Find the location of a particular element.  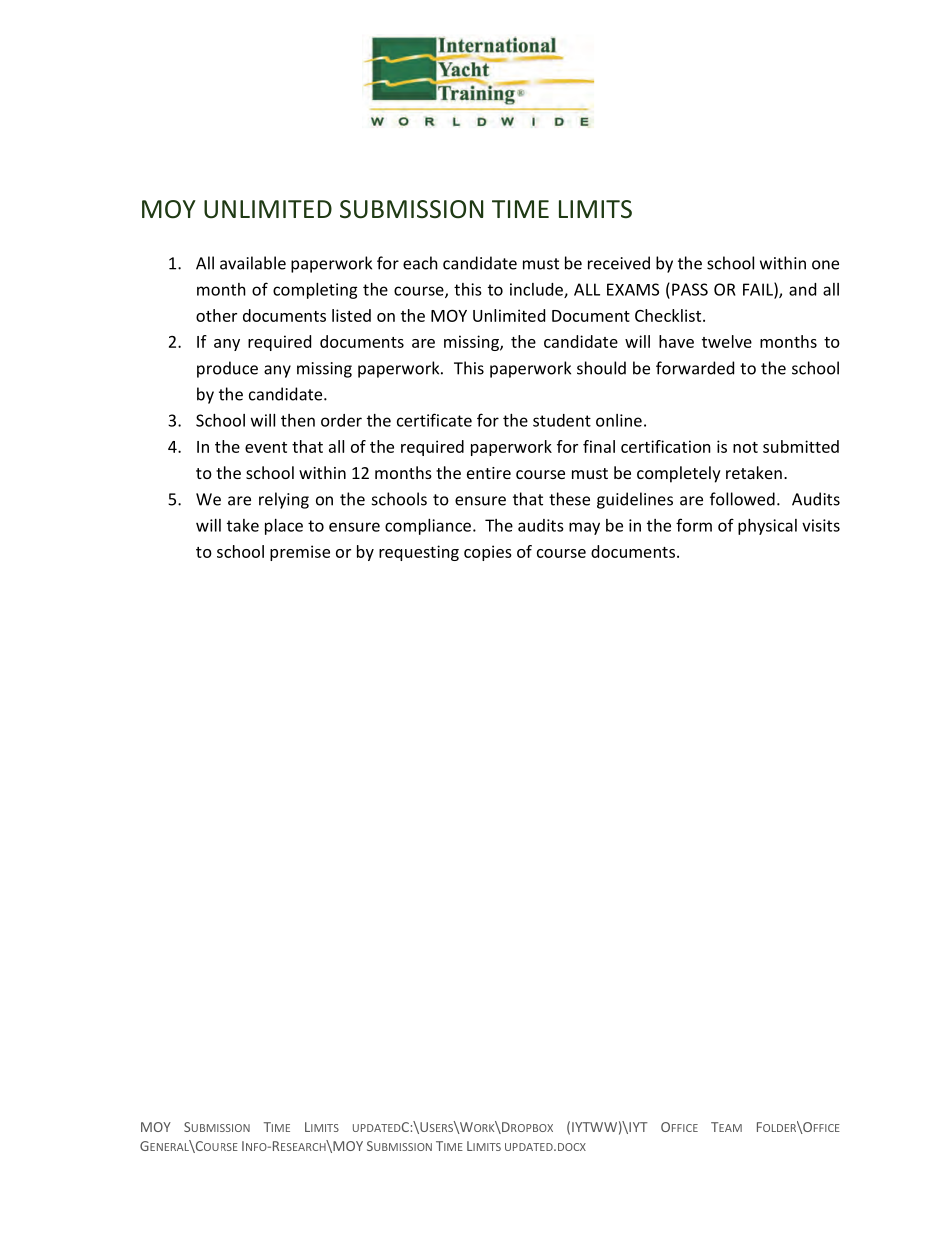

available is located at coordinates (253, 263).
